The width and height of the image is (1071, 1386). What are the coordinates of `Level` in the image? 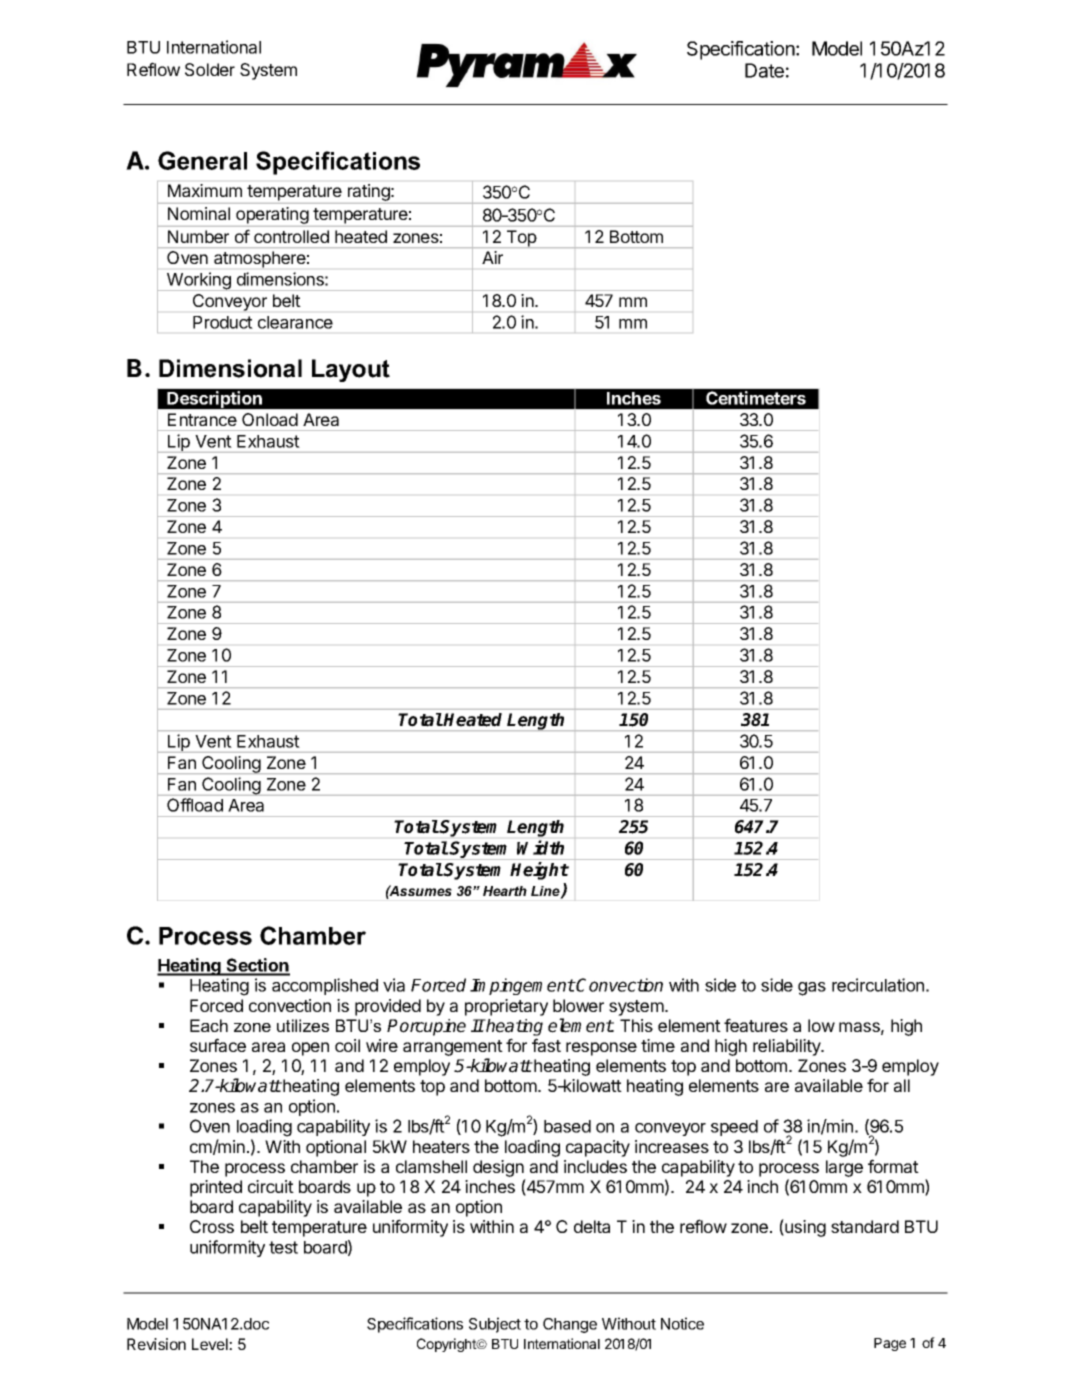 It's located at (211, 1344).
